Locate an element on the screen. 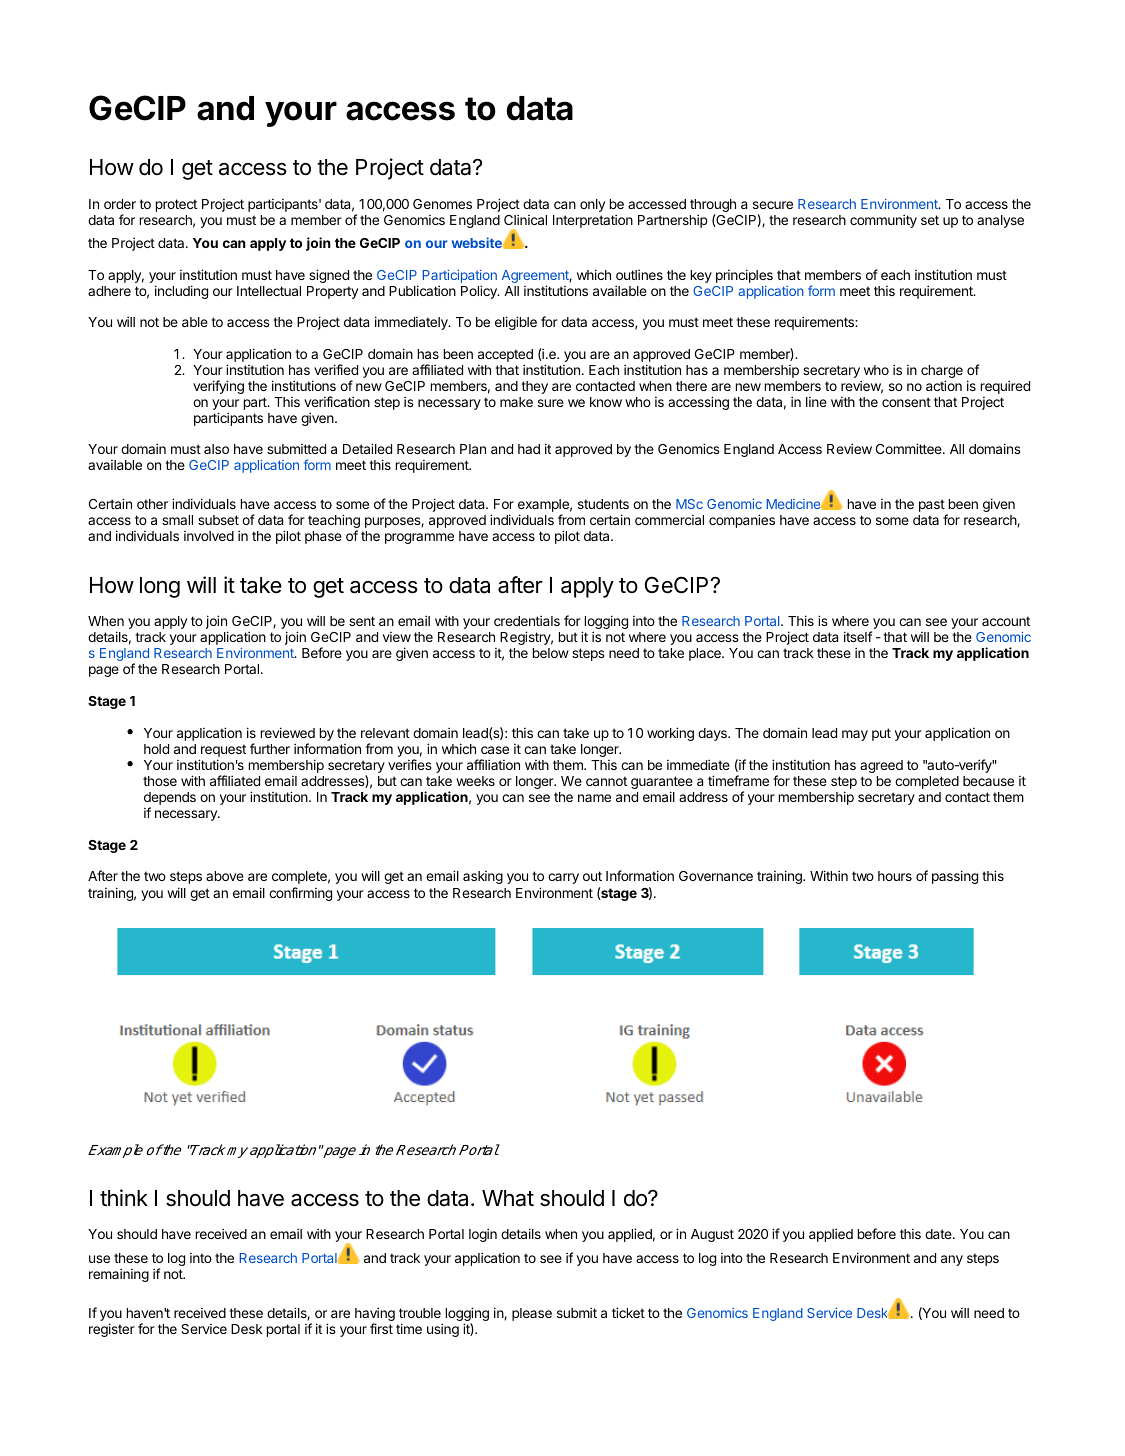 The image size is (1125, 1456). agreed is located at coordinates (881, 766).
